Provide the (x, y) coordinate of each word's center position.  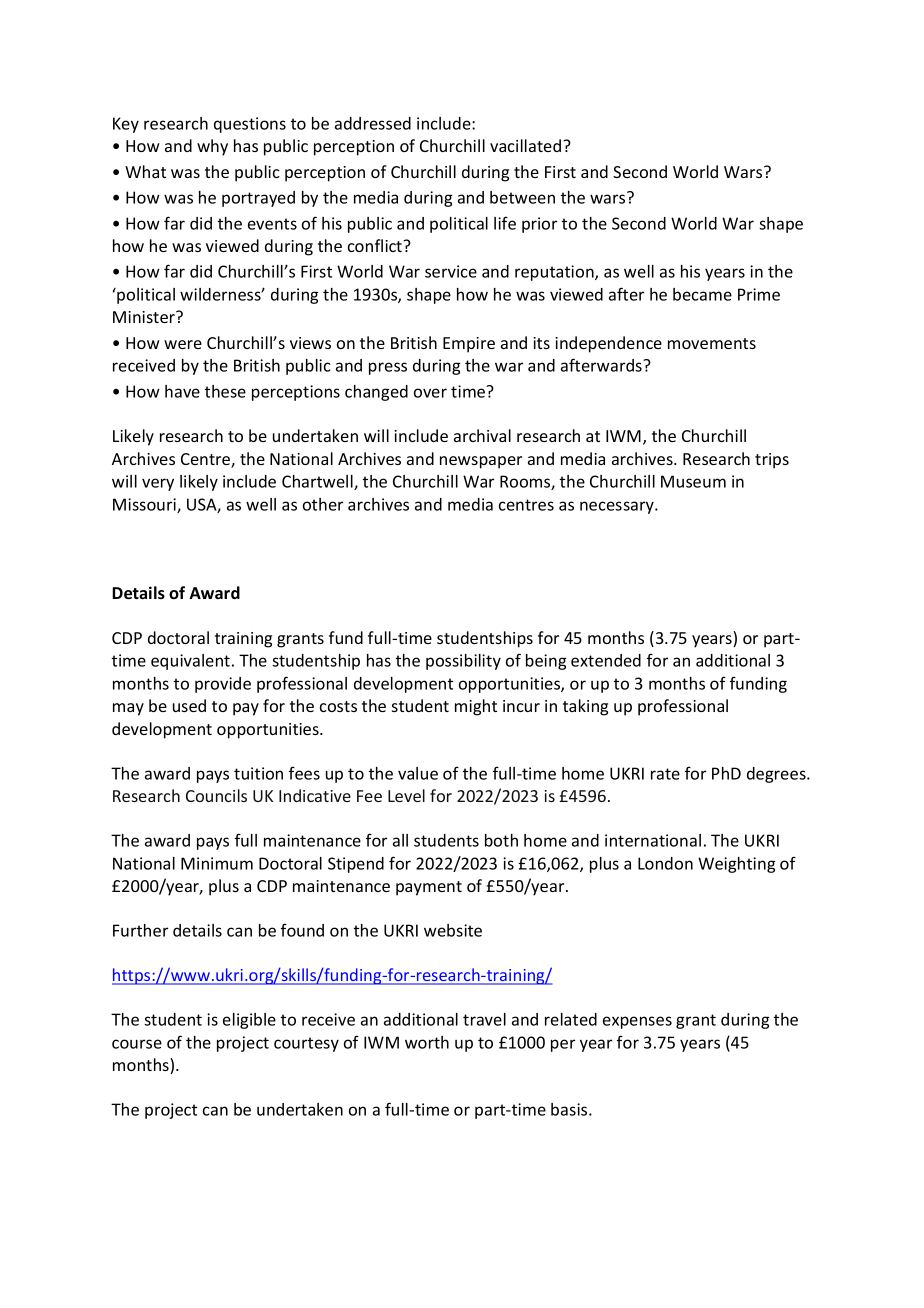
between (522, 197)
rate (665, 774)
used (189, 705)
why (212, 147)
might (476, 707)
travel (484, 1019)
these (225, 391)
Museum (693, 481)
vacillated (527, 145)
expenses (637, 1022)
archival (482, 435)
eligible (249, 1021)
